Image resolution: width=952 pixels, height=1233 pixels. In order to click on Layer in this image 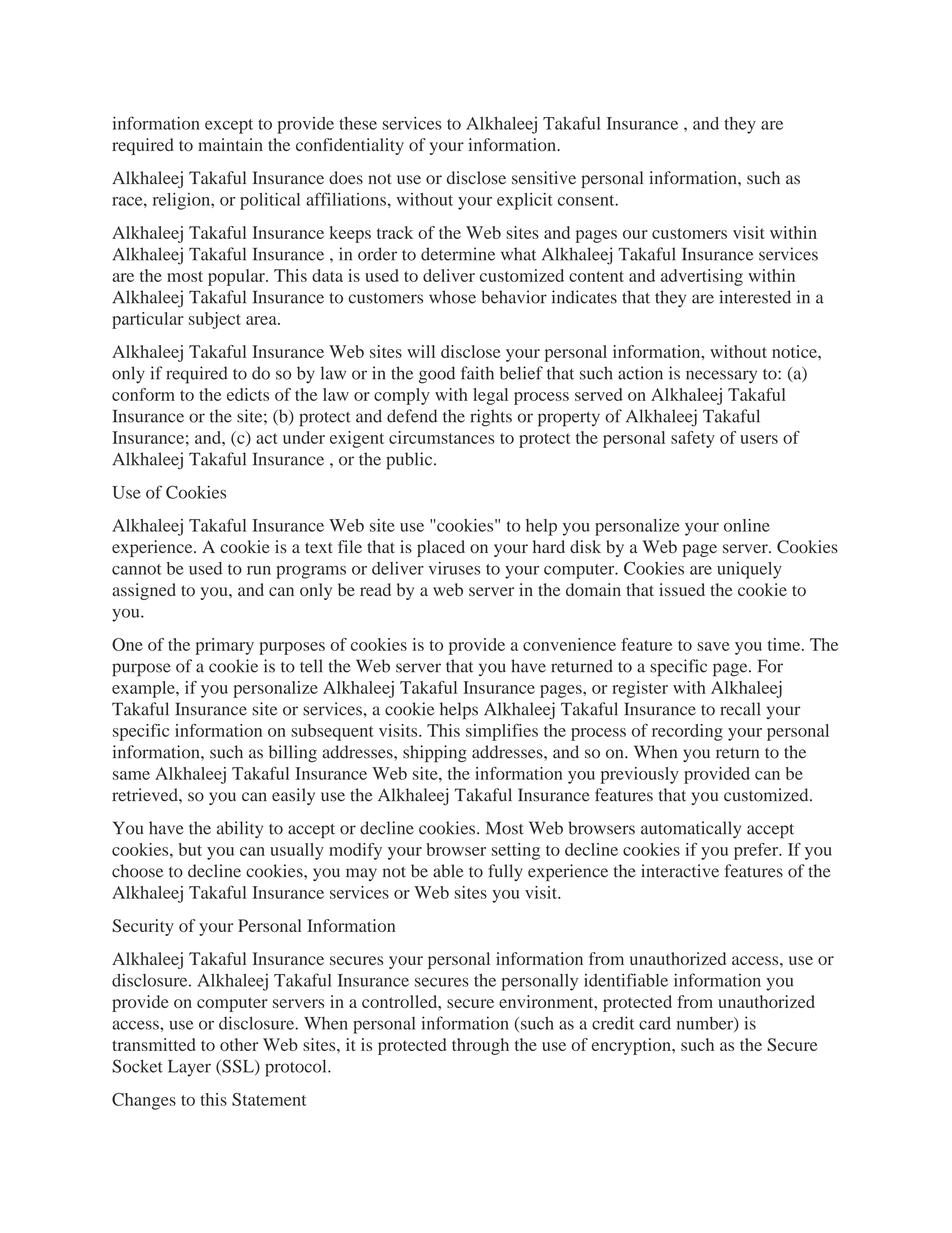, I will do `click(189, 1068)`.
